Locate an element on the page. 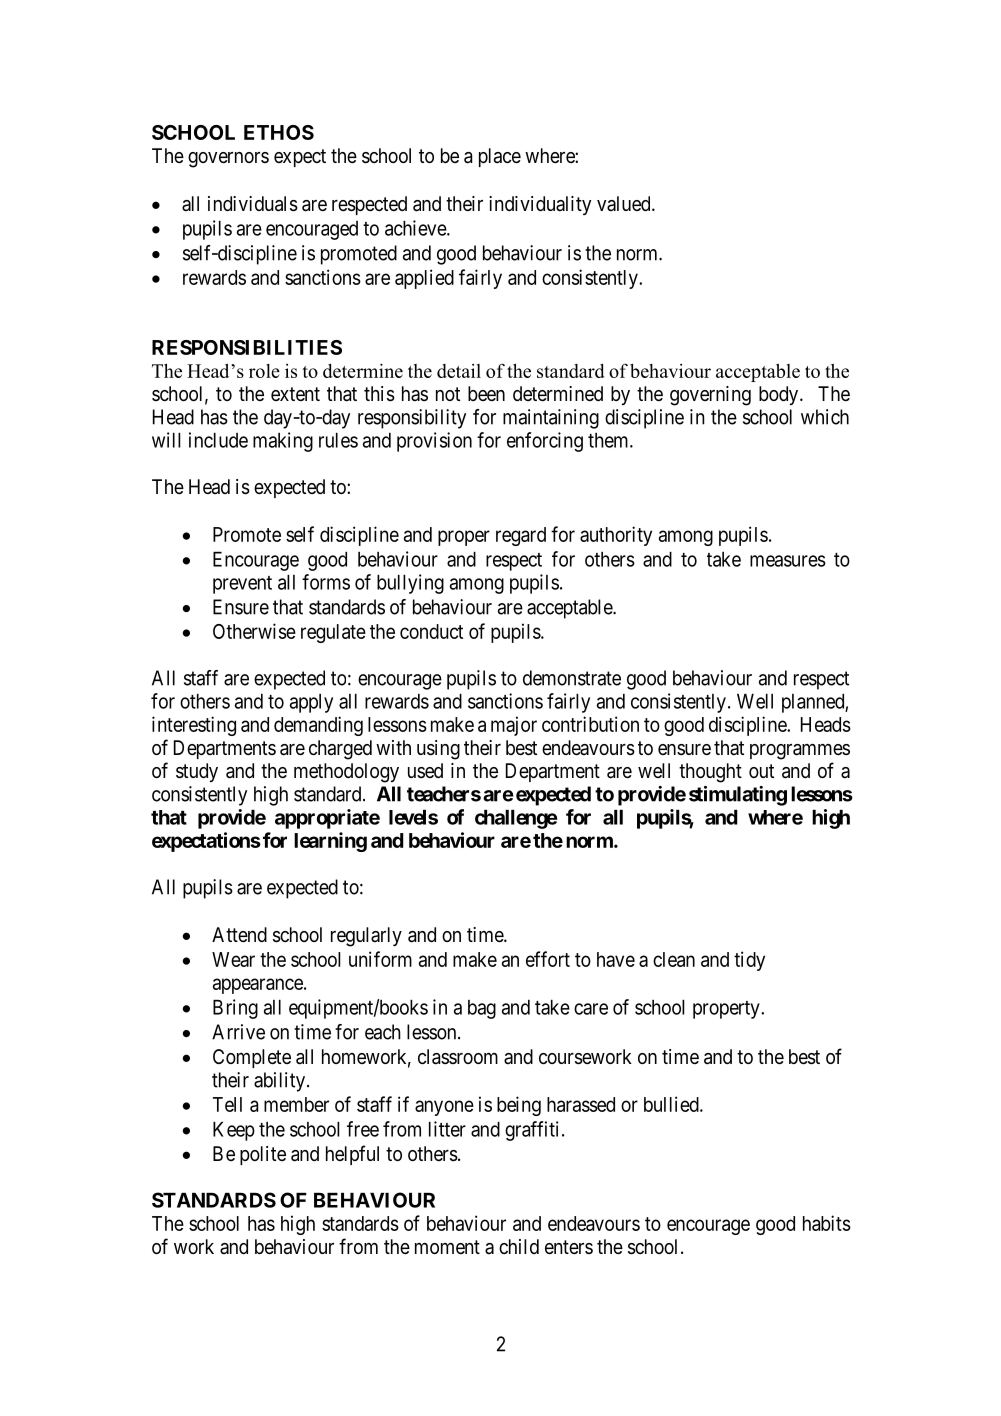 This document has height=1416, width=1001. body is located at coordinates (780, 395).
